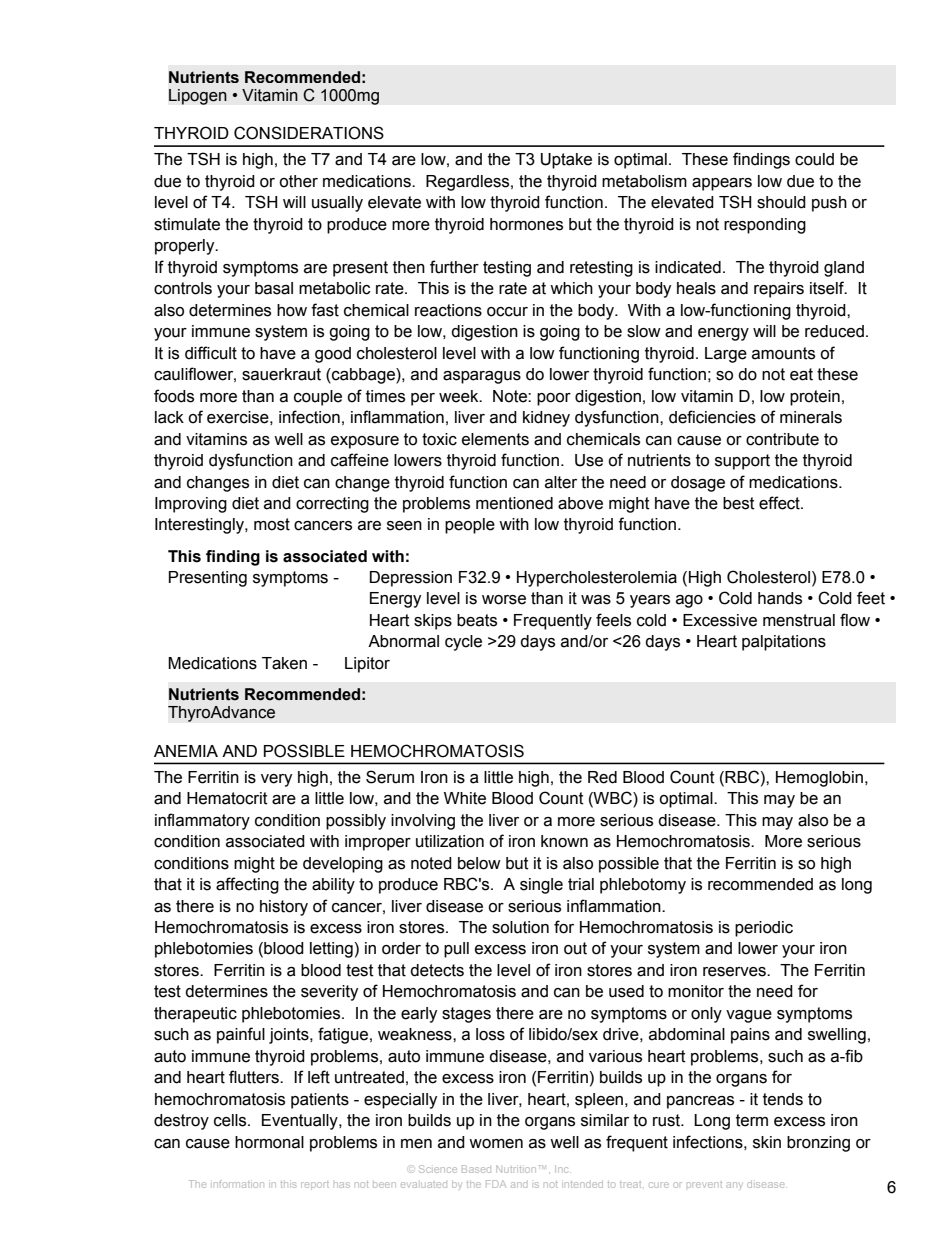 The width and height of the document is (952, 1233). I want to click on could, so click(814, 159).
